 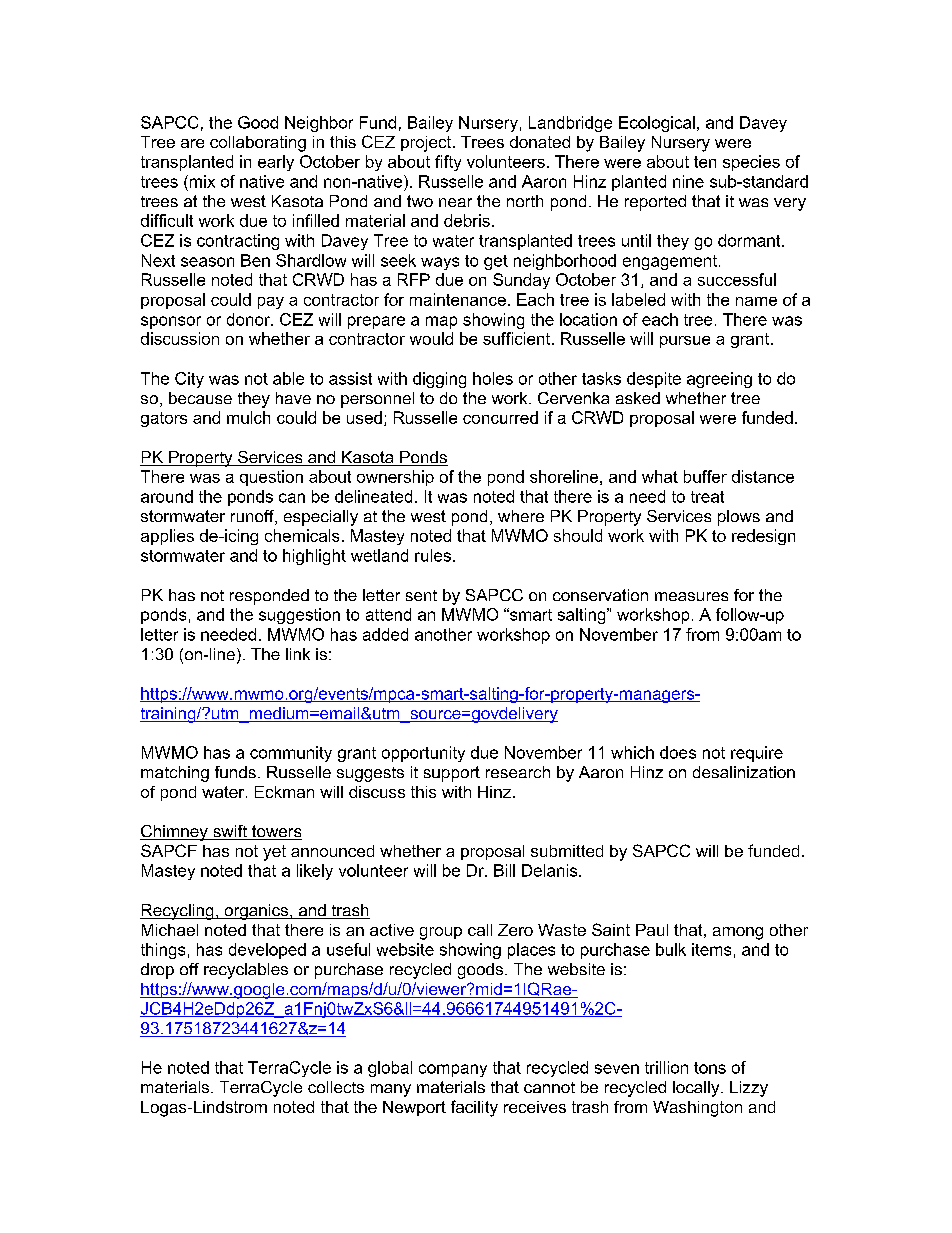 I want to click on company, so click(x=453, y=1070).
